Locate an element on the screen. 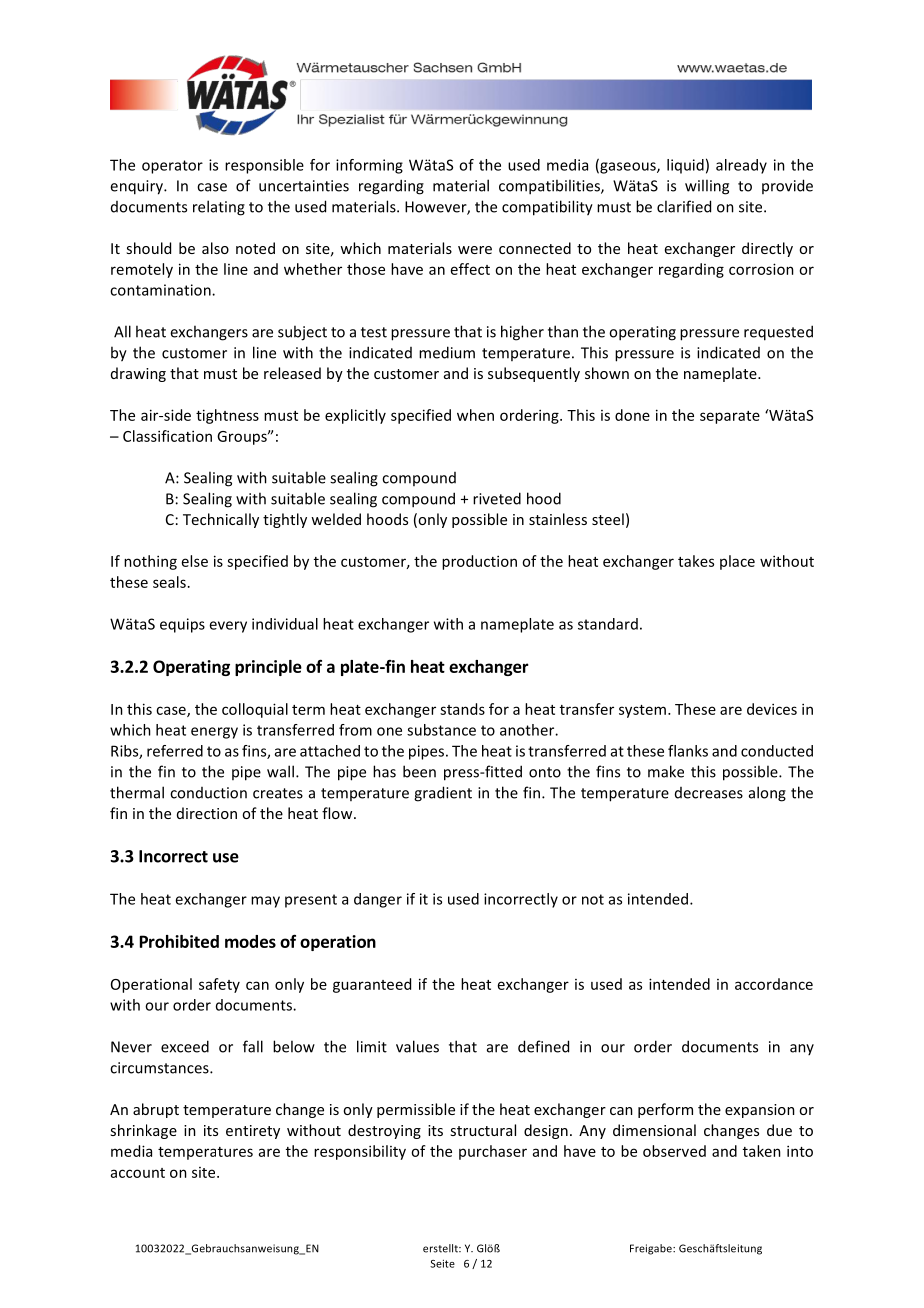 This screenshot has height=1308, width=924. devices is located at coordinates (772, 709).
